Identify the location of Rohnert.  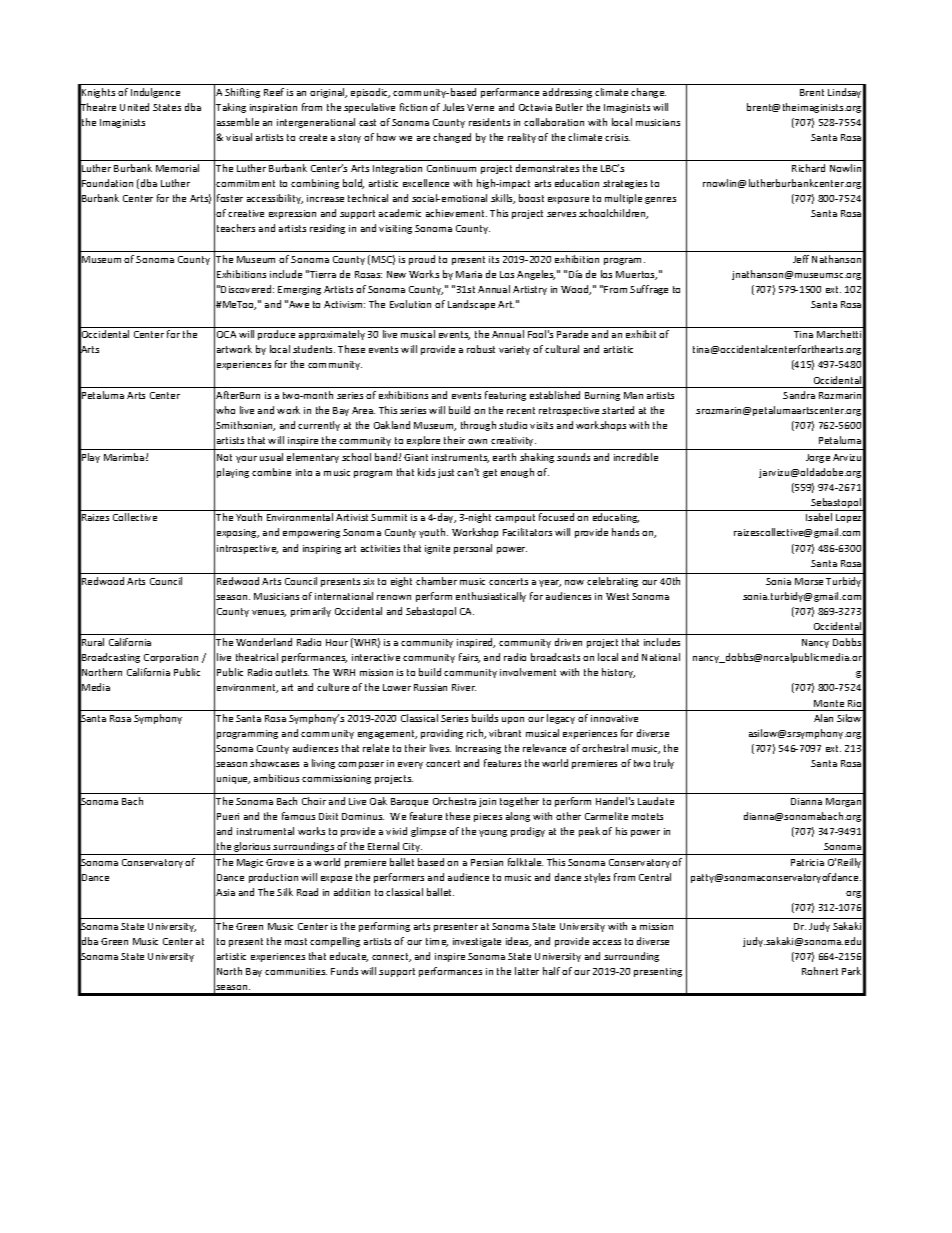
(820, 971).
